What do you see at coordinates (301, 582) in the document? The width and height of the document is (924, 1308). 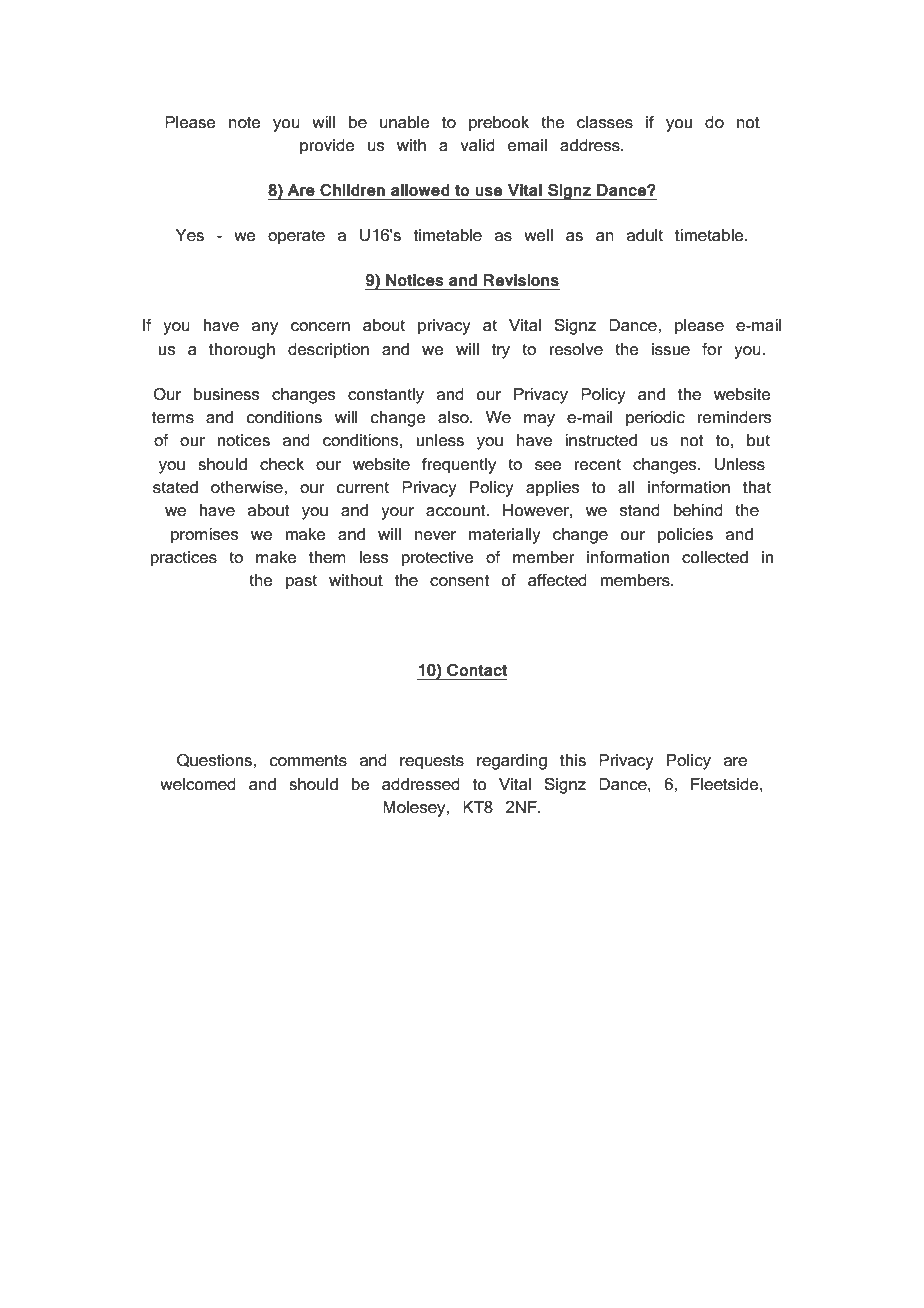 I see `past` at bounding box center [301, 582].
